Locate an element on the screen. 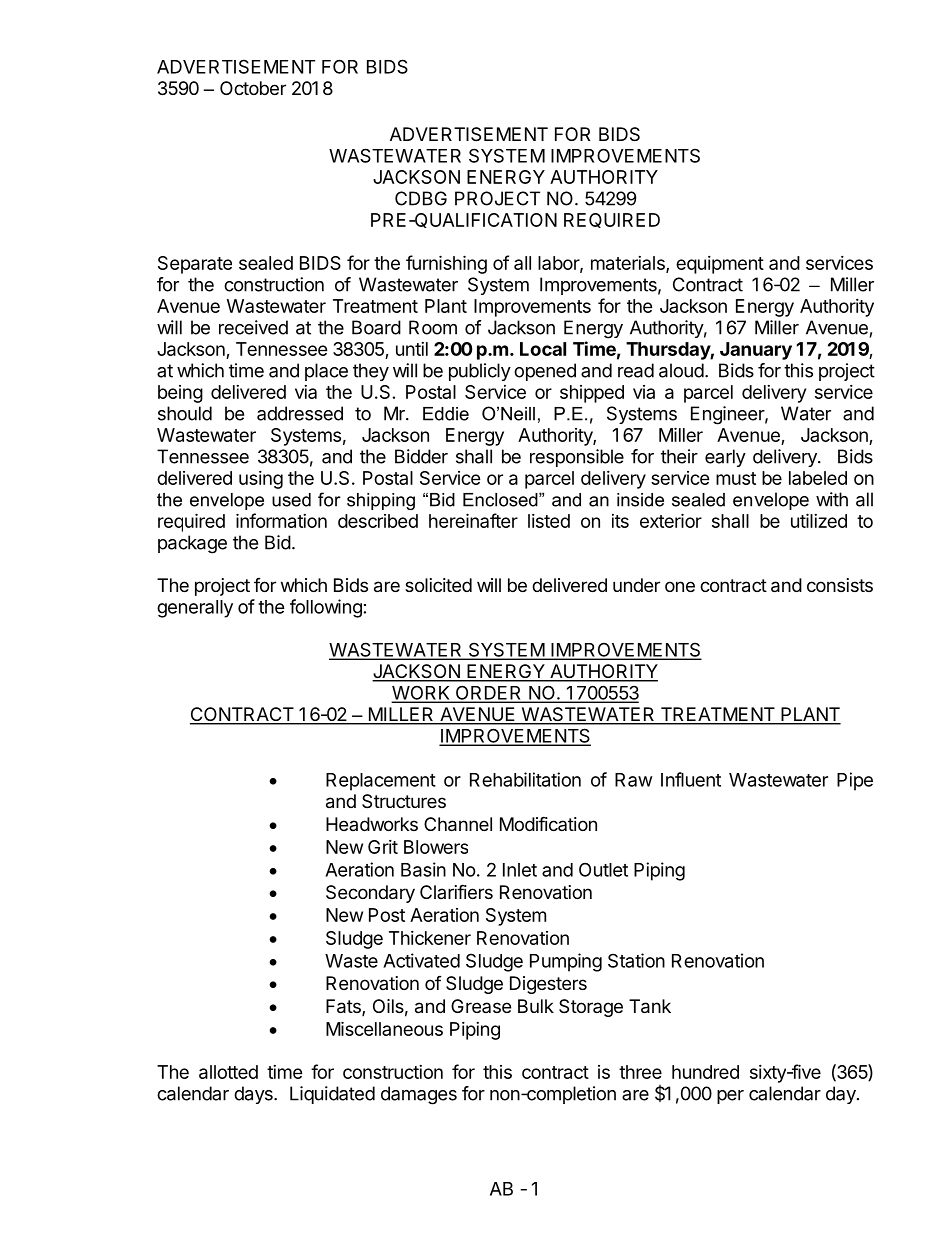 The image size is (952, 1233). CDBG is located at coordinates (421, 198).
